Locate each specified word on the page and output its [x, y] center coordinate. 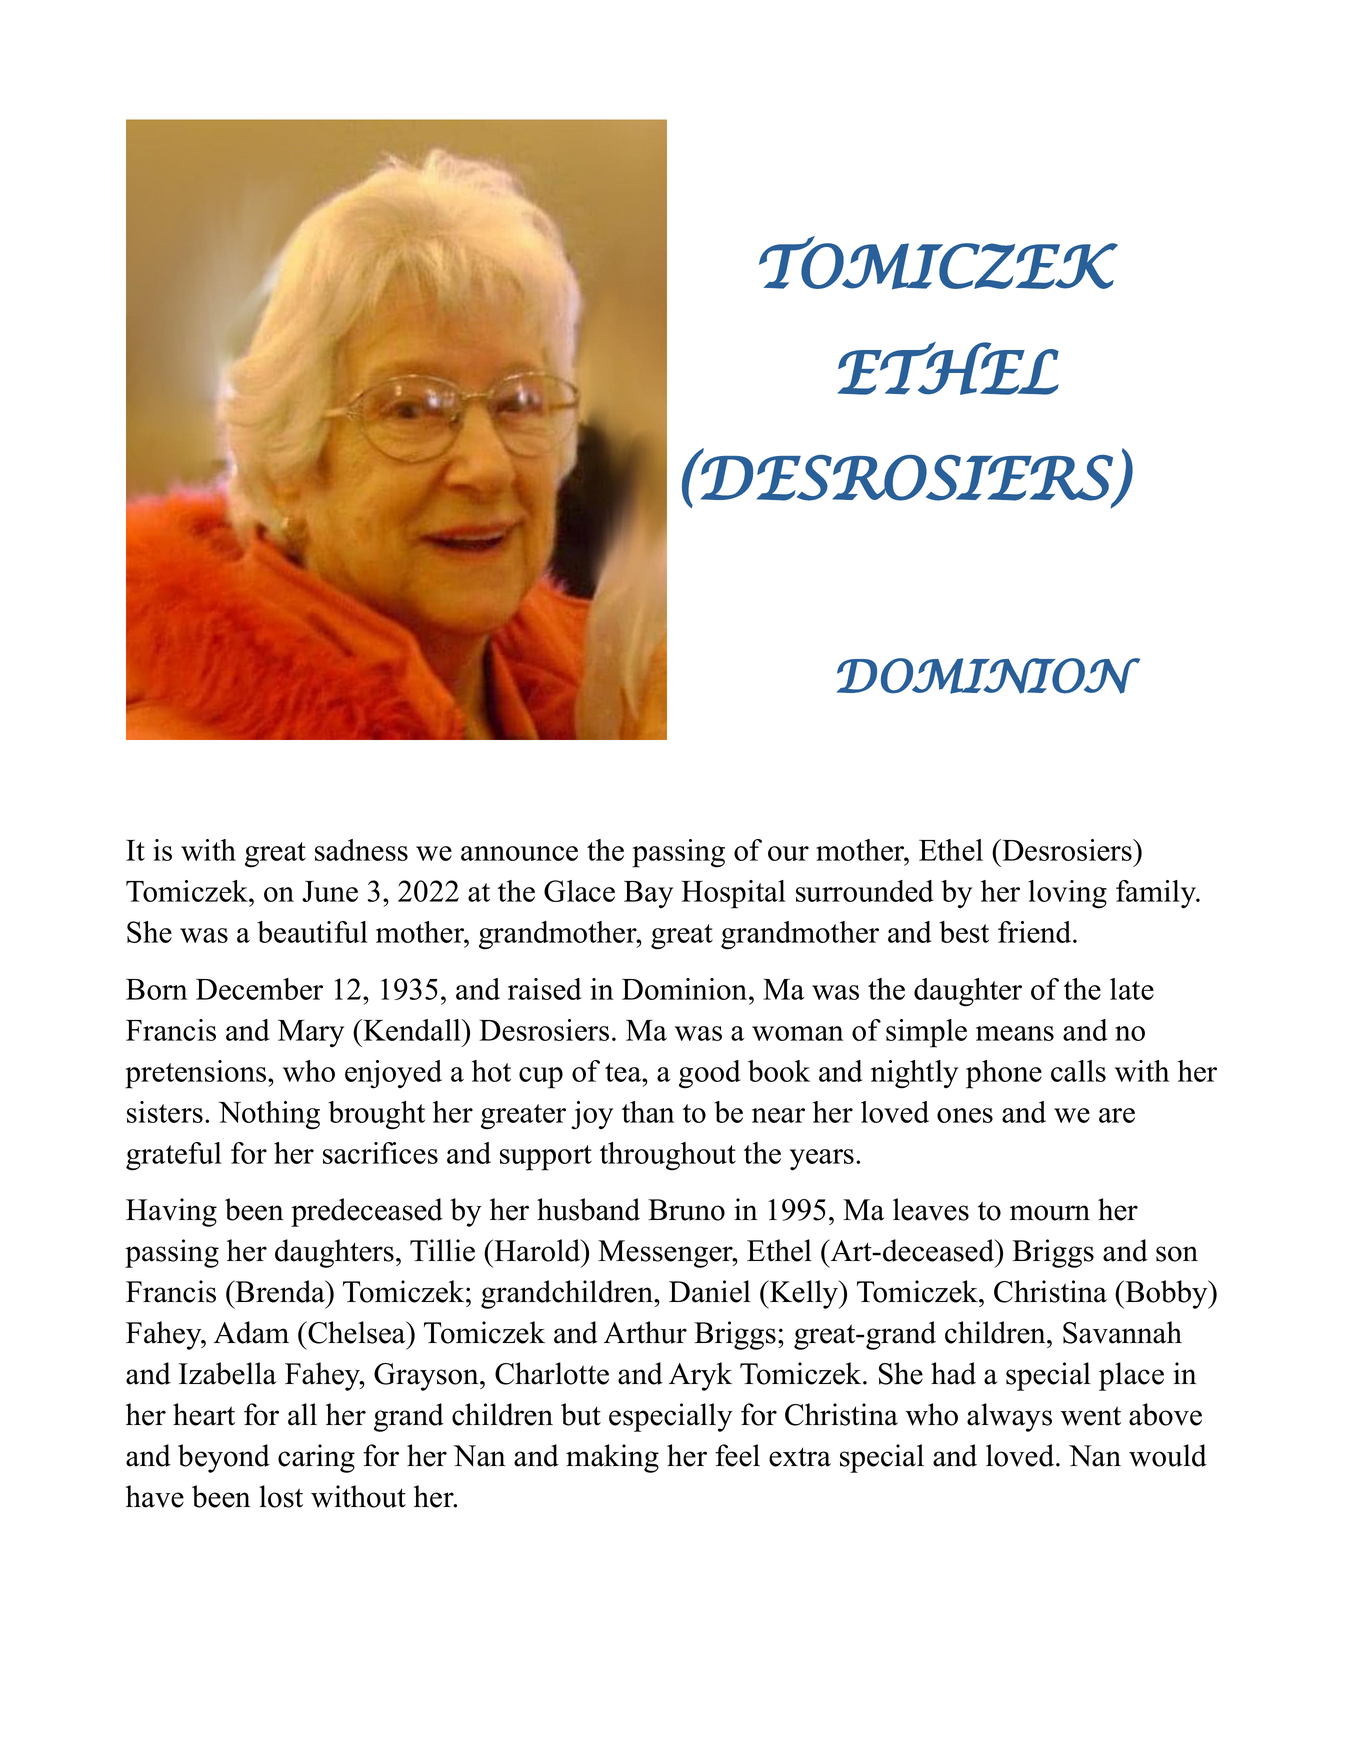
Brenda [280, 1291]
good [710, 1074]
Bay [648, 894]
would [1168, 1455]
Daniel [710, 1291]
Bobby [1166, 1294]
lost [281, 1496]
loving [1067, 894]
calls [1078, 1071]
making [612, 1458]
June [330, 891]
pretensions [197, 1074]
